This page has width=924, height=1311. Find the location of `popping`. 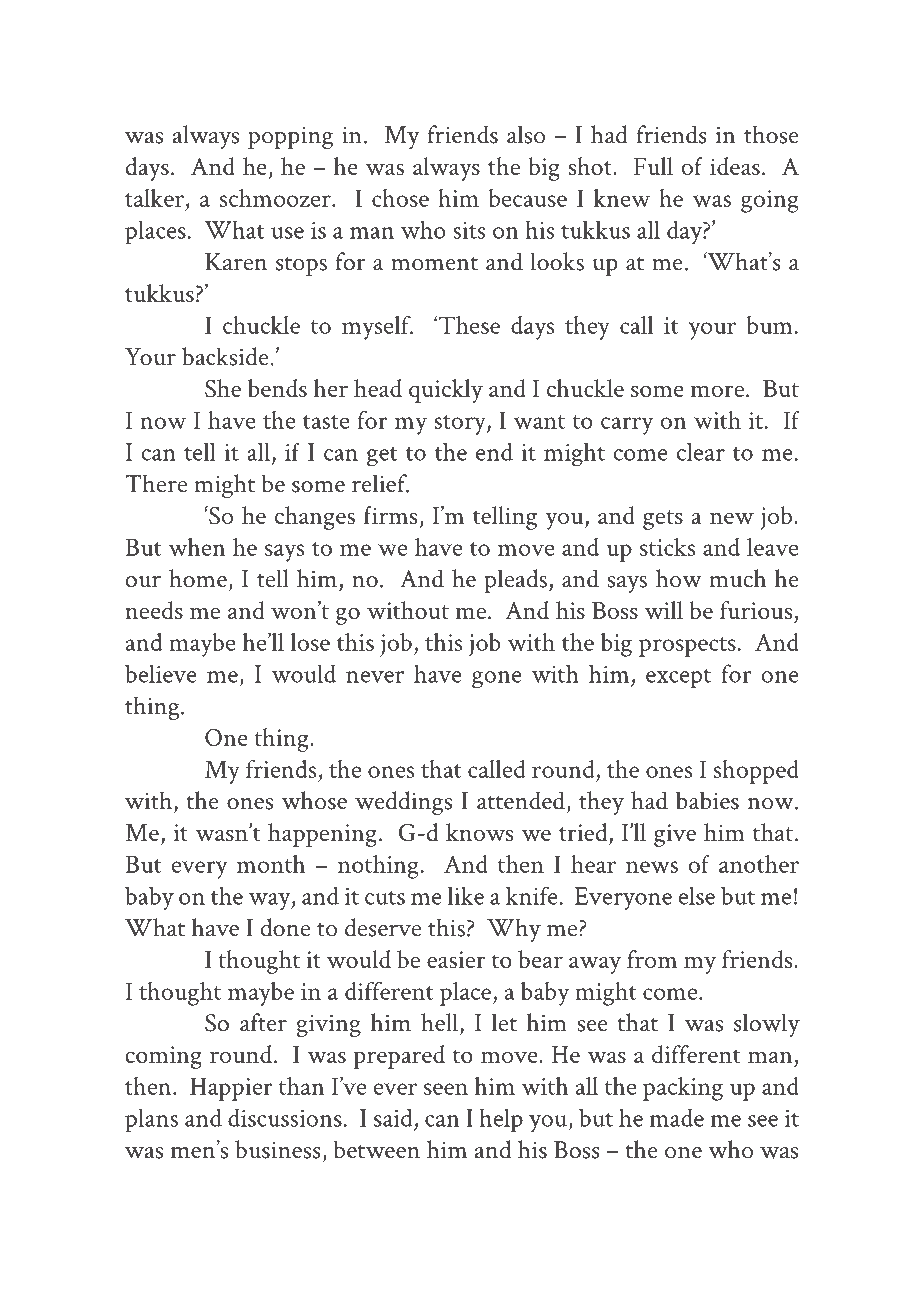

popping is located at coordinates (290, 138).
